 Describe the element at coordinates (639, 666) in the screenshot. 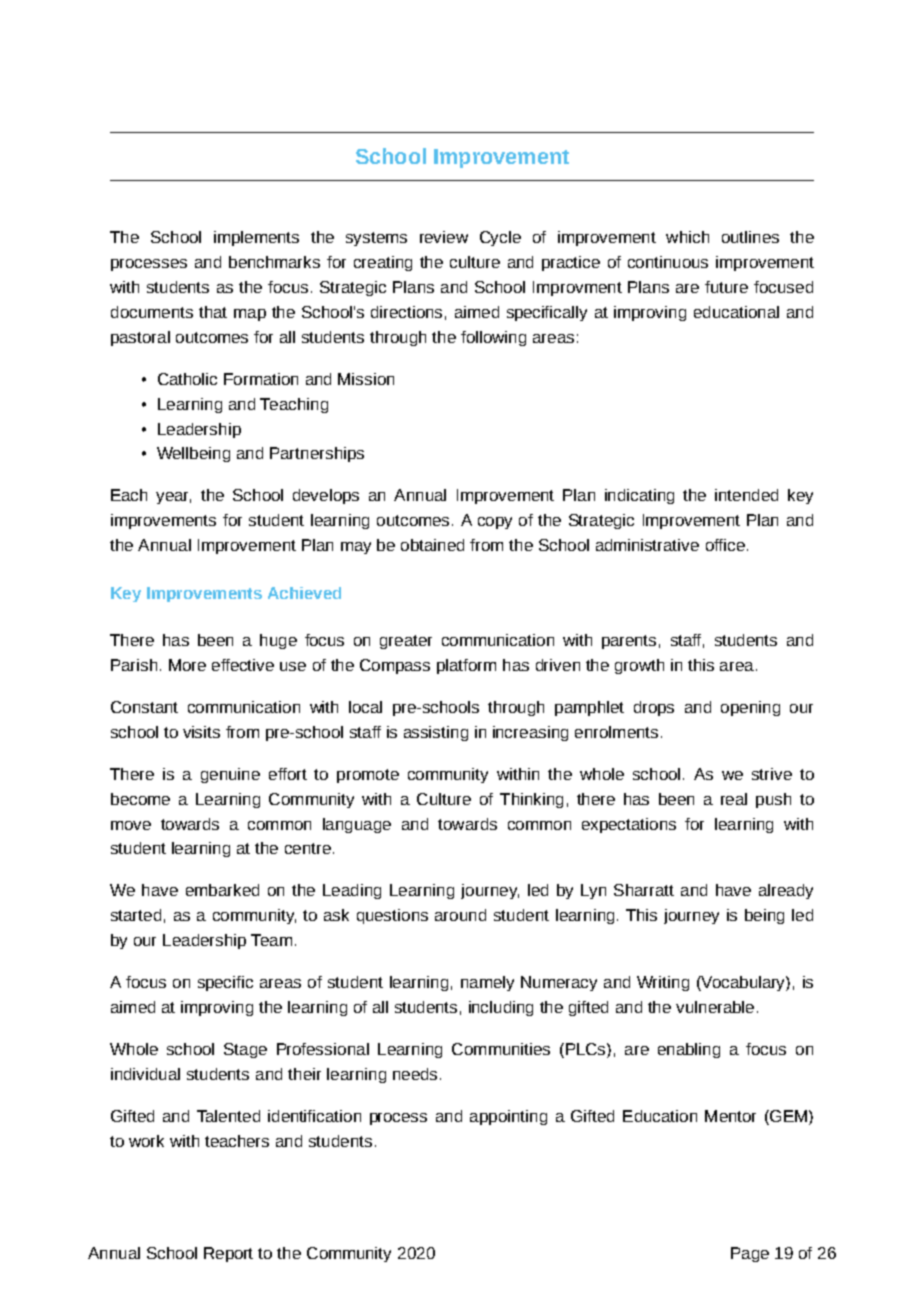

I see `growth` at that location.
